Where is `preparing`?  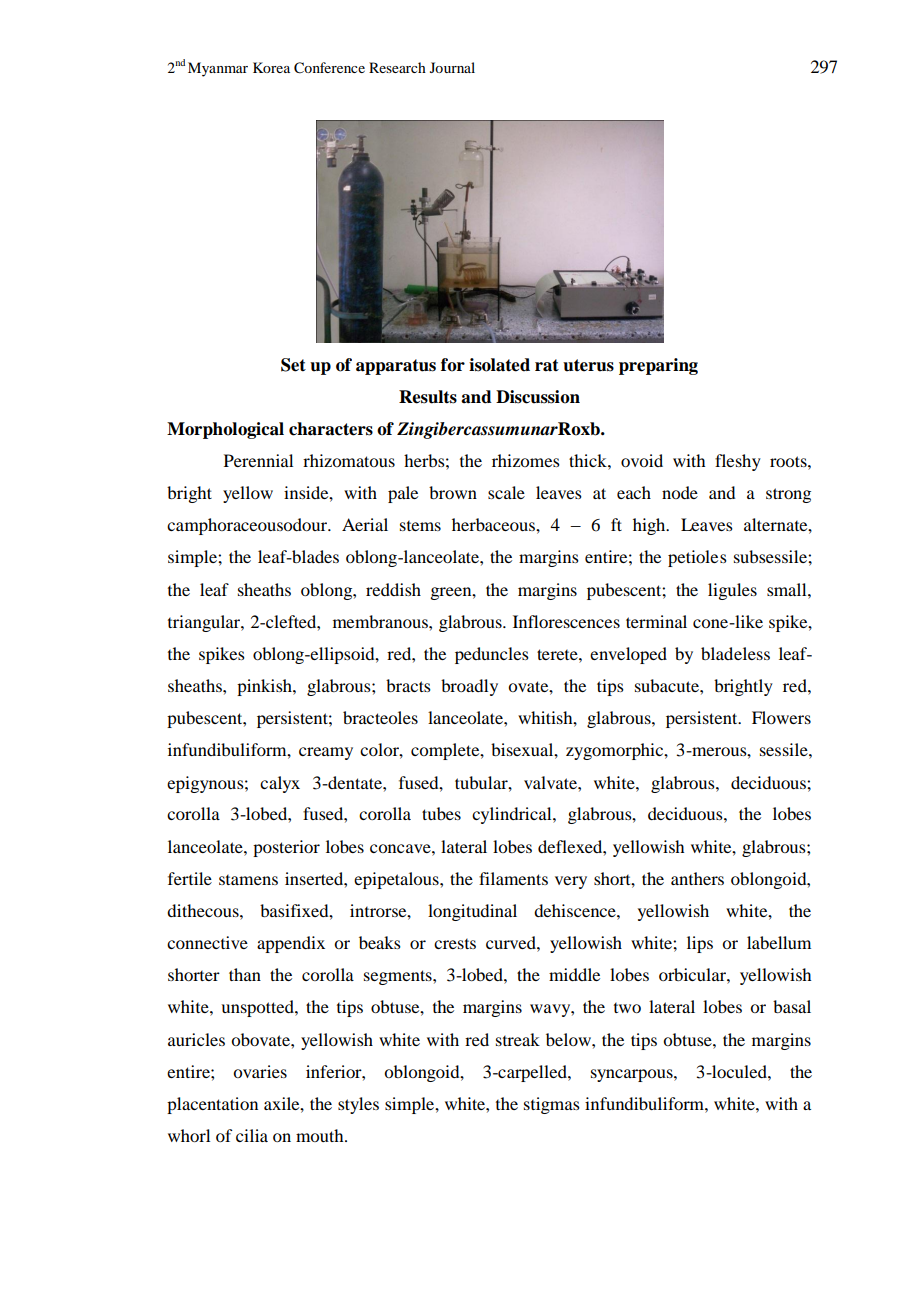 preparing is located at coordinates (658, 366).
